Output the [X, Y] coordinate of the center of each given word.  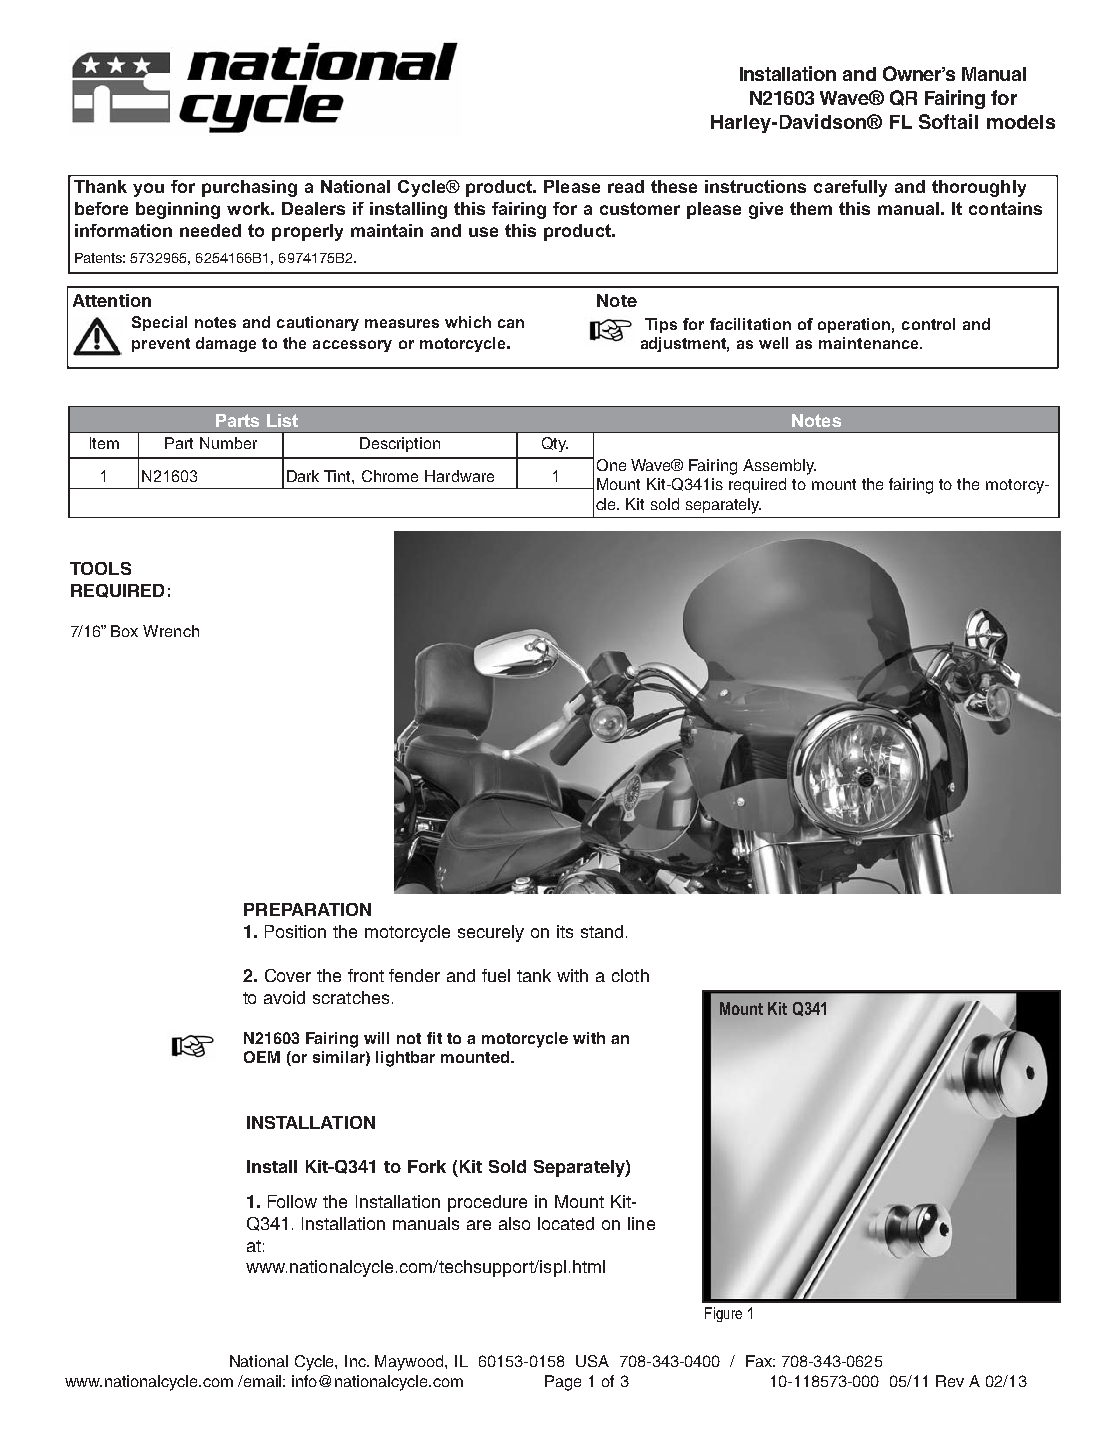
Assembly [779, 467]
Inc [357, 1361]
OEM [262, 1057]
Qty [555, 444]
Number [228, 443]
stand [602, 931]
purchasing [249, 188]
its [565, 931]
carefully [850, 188]
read [626, 186]
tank [534, 975]
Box [124, 631]
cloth [630, 975]
